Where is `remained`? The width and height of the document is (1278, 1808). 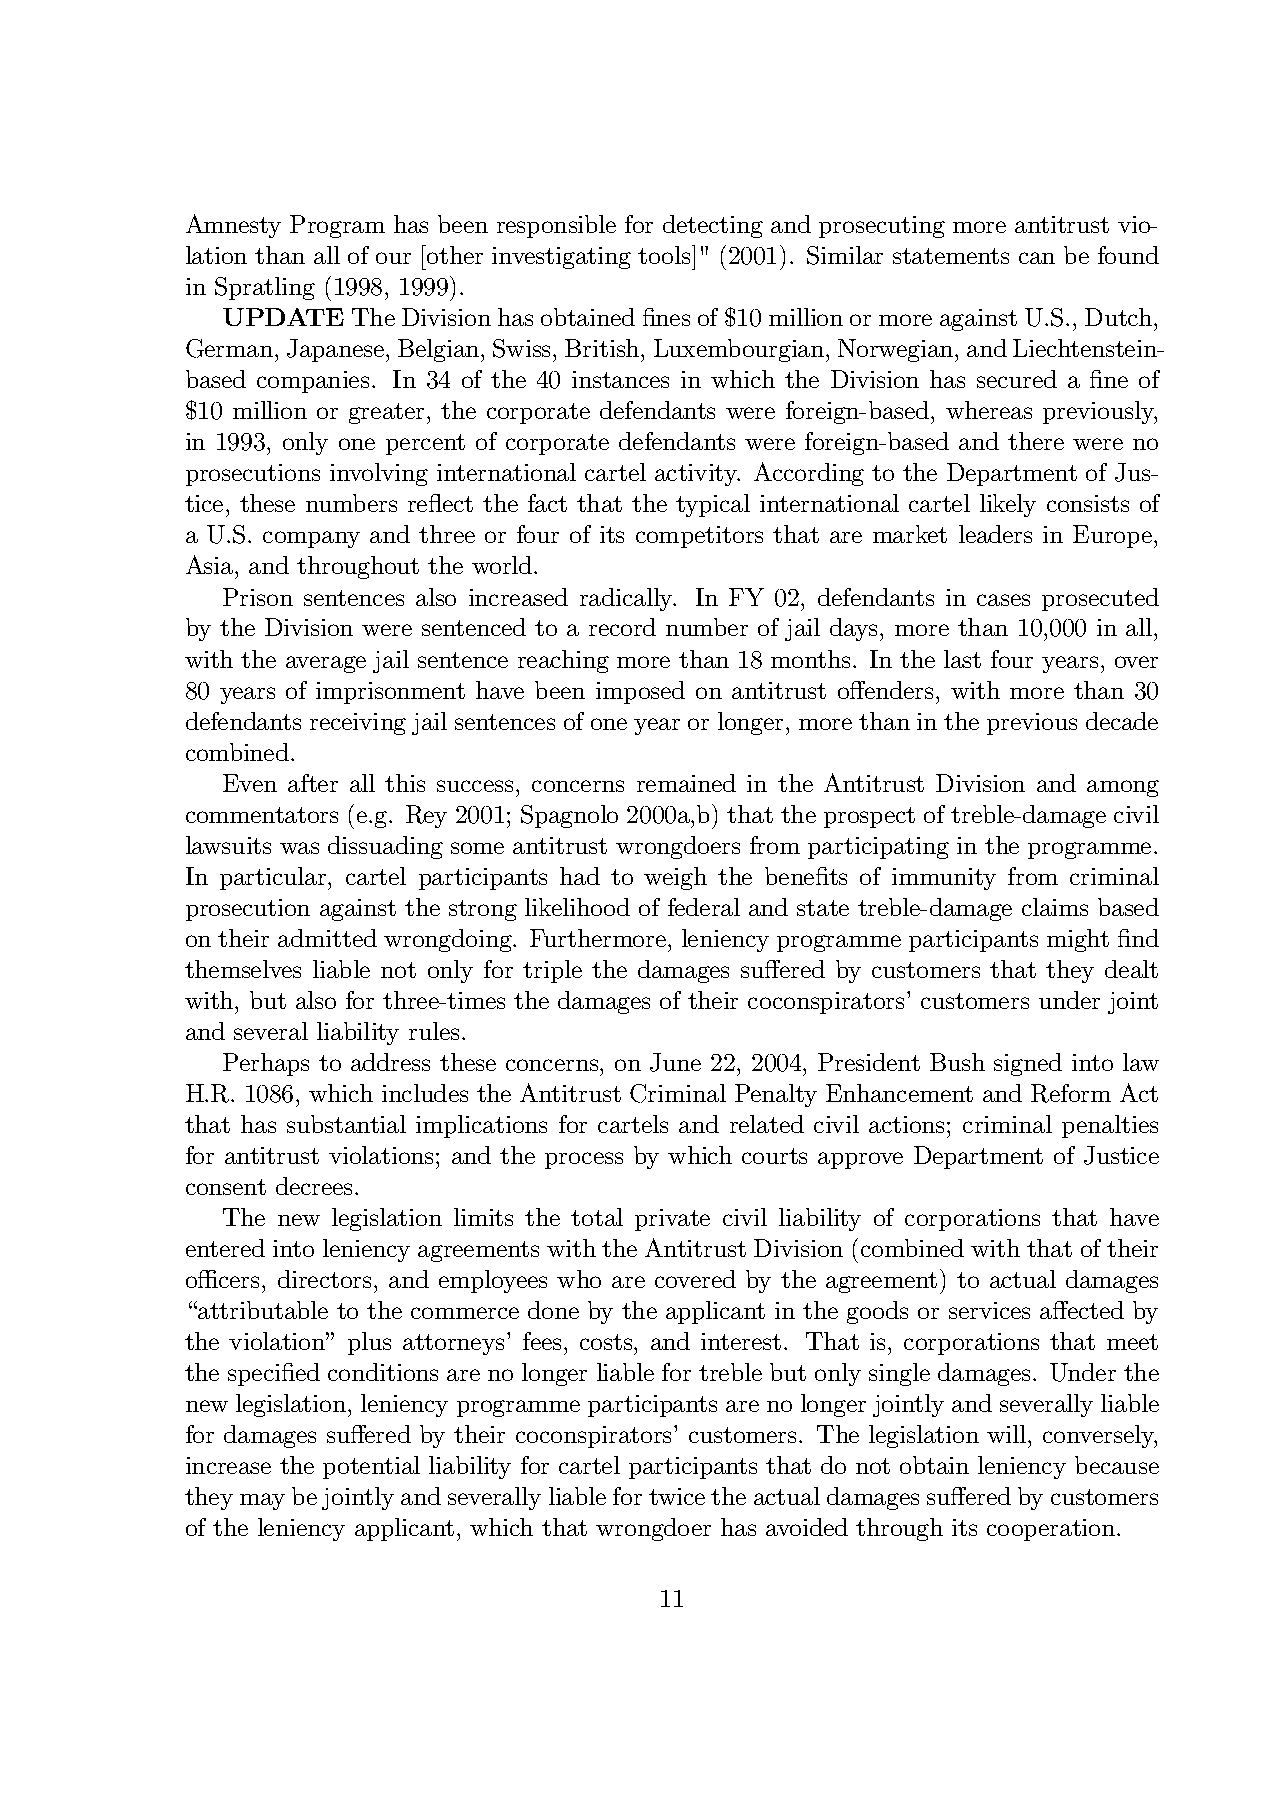 remained is located at coordinates (686, 783).
